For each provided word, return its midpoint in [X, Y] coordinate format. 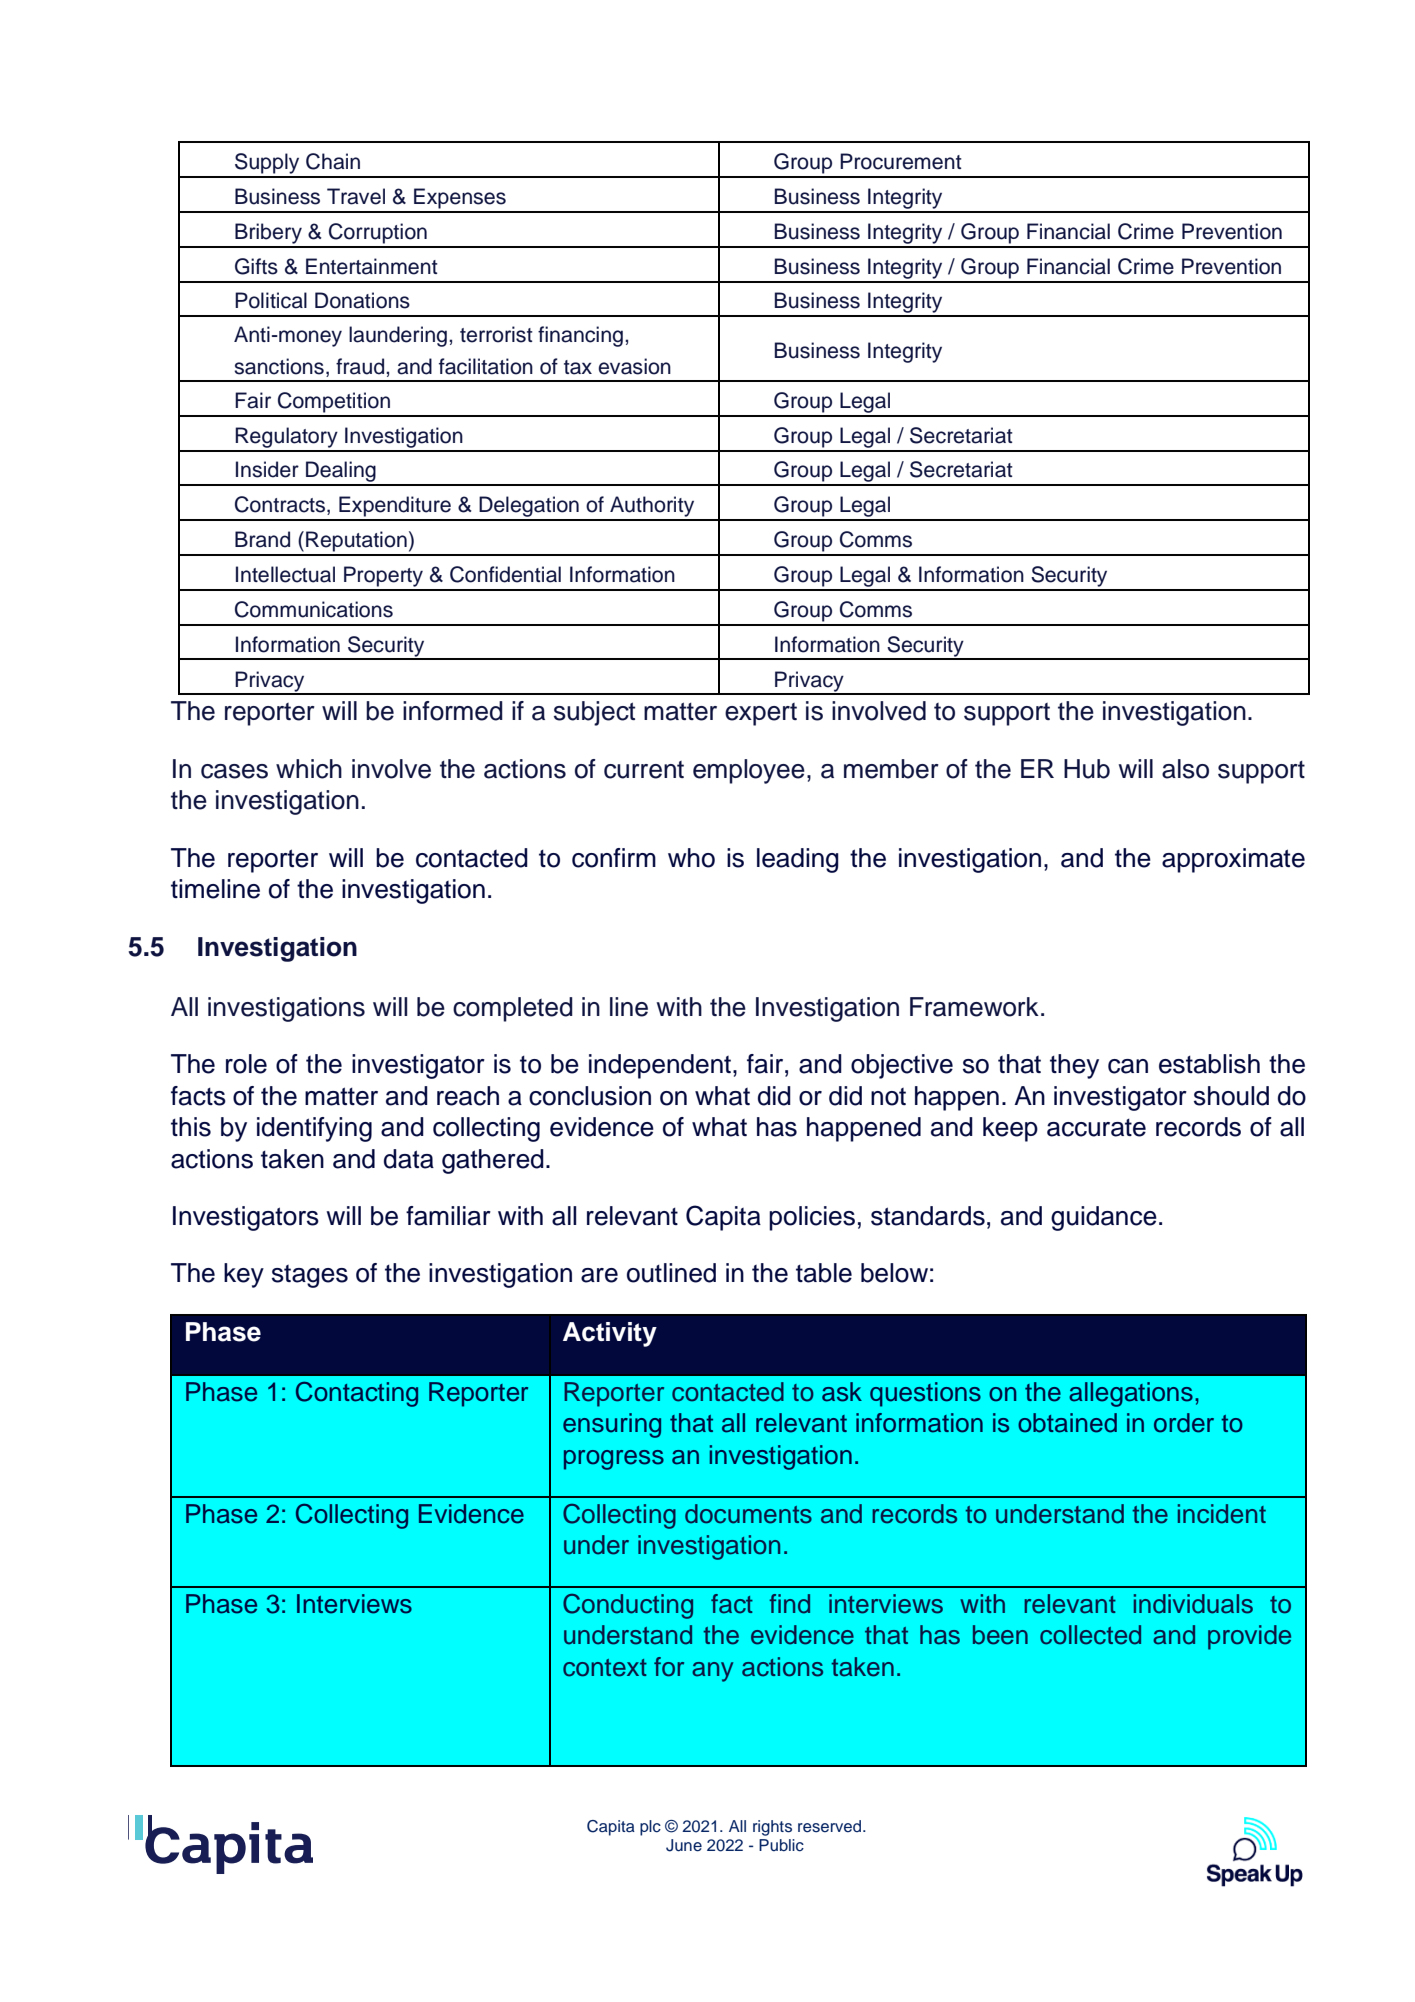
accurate [1096, 1128]
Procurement [901, 161]
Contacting [357, 1394]
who [691, 858]
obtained [1067, 1423]
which [309, 769]
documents [748, 1514]
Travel [356, 196]
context [605, 1668]
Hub [1087, 769]
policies [812, 1218]
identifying [314, 1129]
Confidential [505, 574]
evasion [634, 366]
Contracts [280, 504]
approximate [1233, 860]
